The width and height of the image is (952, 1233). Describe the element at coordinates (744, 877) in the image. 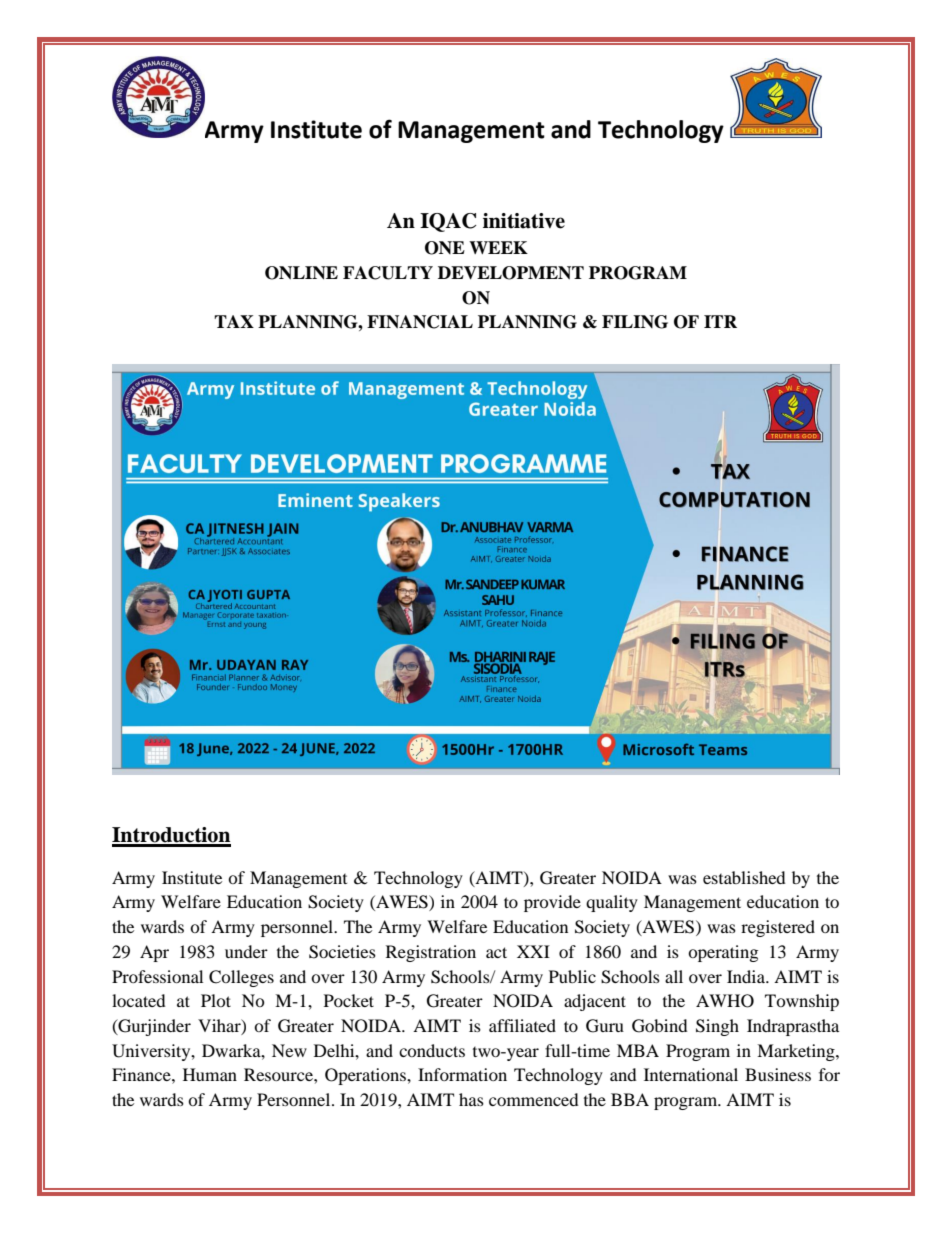

I see `established` at that location.
